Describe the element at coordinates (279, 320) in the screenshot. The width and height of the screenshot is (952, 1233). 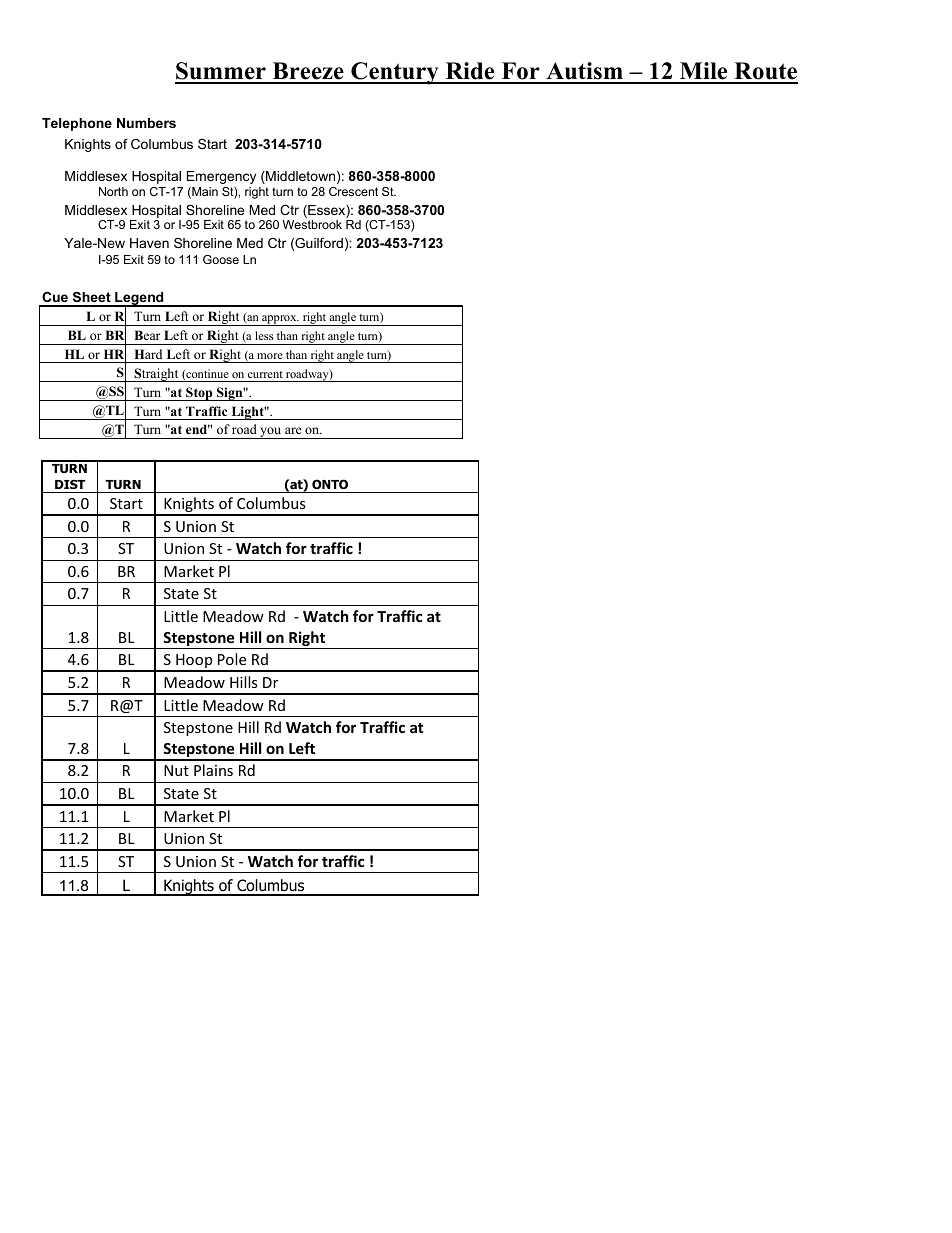
I see `approx` at that location.
